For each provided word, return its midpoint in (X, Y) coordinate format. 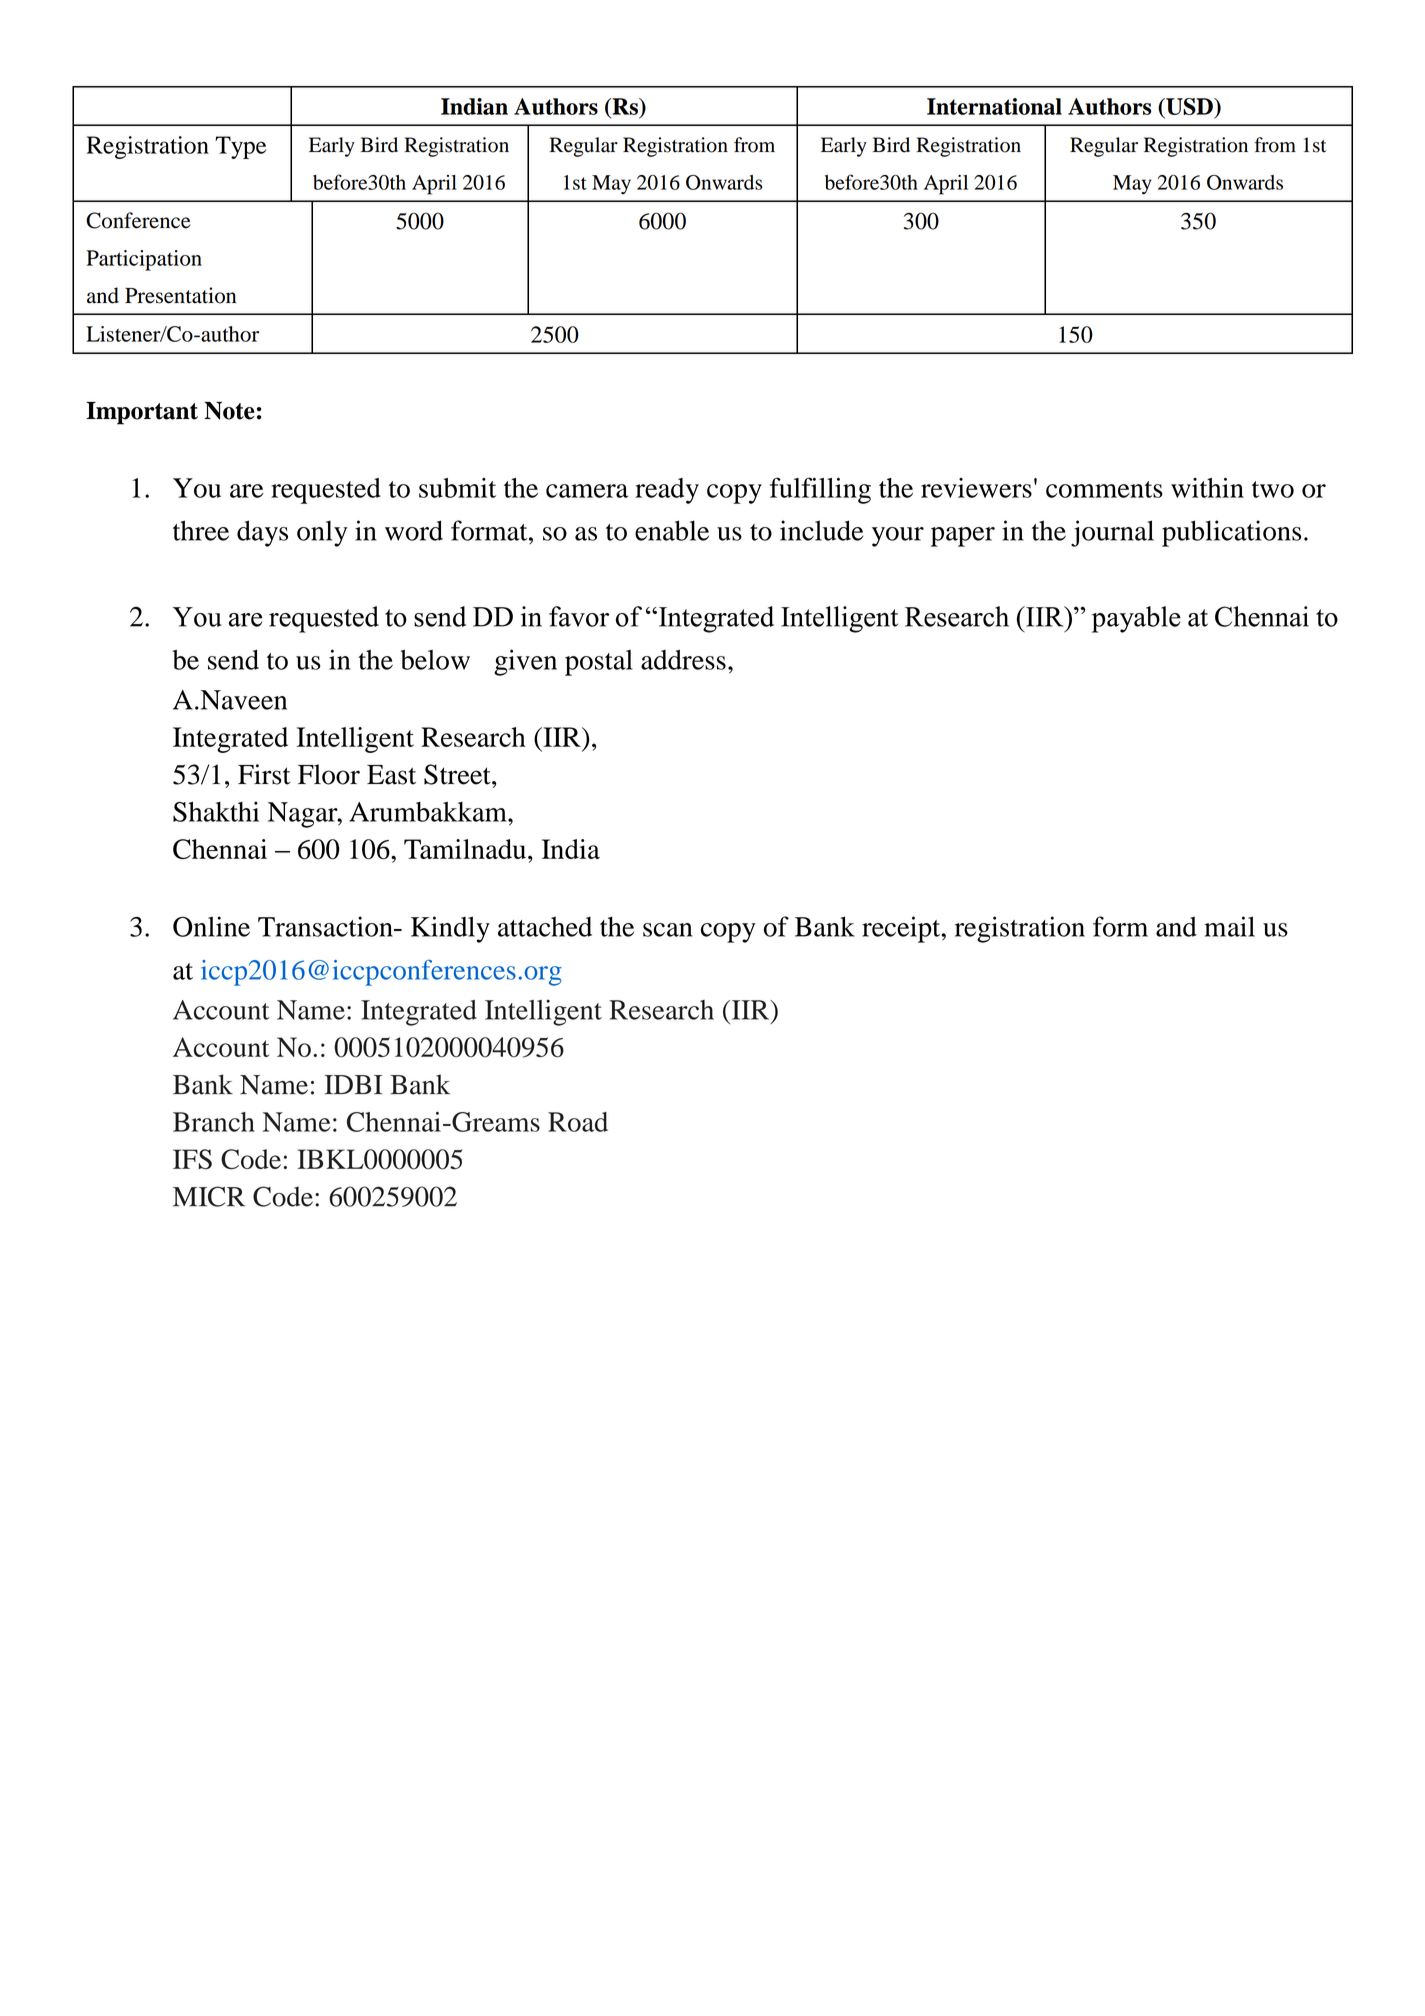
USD (1189, 108)
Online (211, 926)
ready (667, 491)
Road (578, 1122)
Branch (214, 1122)
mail (1229, 926)
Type (241, 147)
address (683, 660)
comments (1104, 489)
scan (667, 930)
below (435, 660)
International (994, 106)
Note (229, 411)
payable (1136, 619)
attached (545, 927)
